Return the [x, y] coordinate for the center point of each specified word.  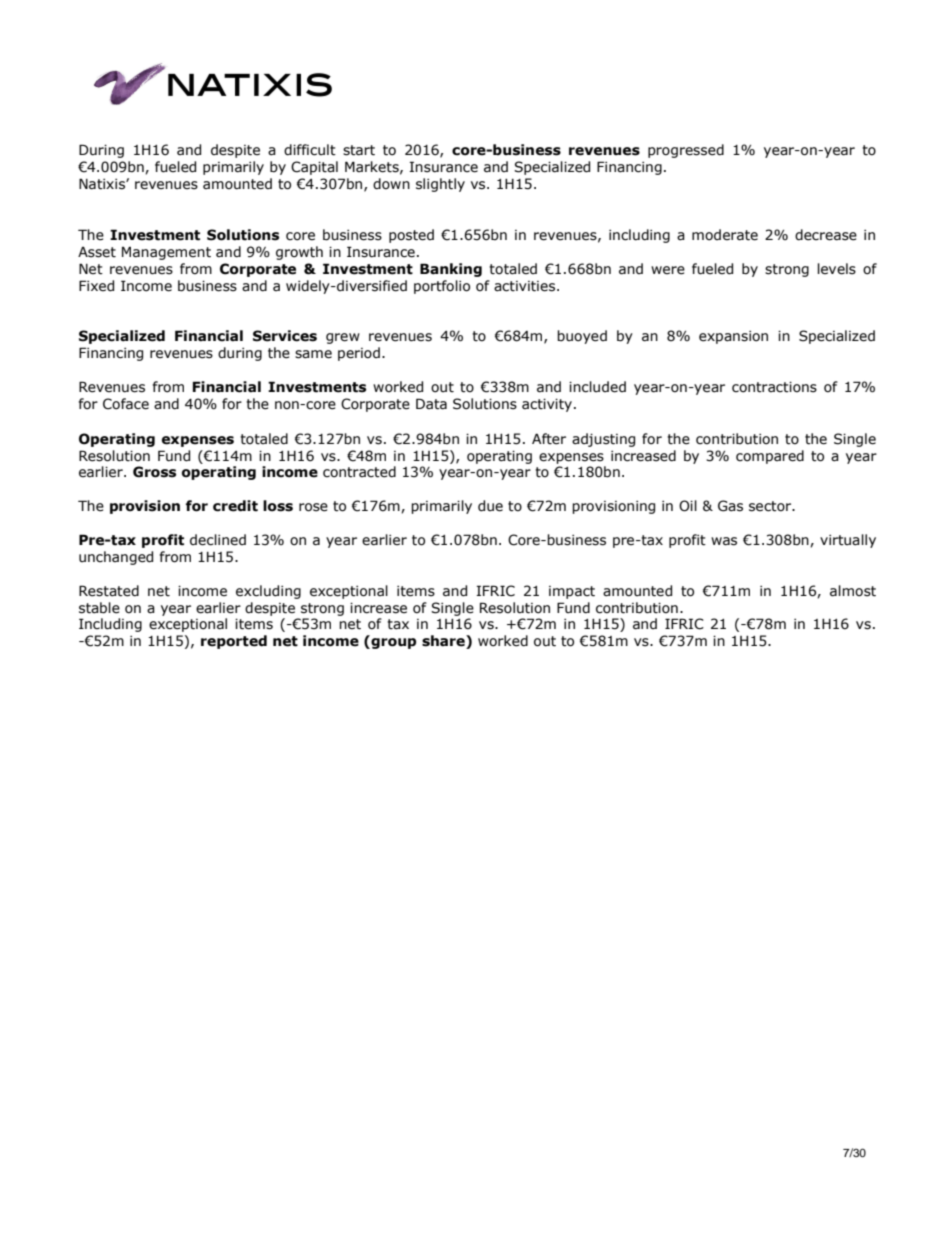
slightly [440, 185]
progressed [686, 151]
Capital [314, 168]
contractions [774, 387]
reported [234, 642]
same [313, 354]
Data [431, 404]
